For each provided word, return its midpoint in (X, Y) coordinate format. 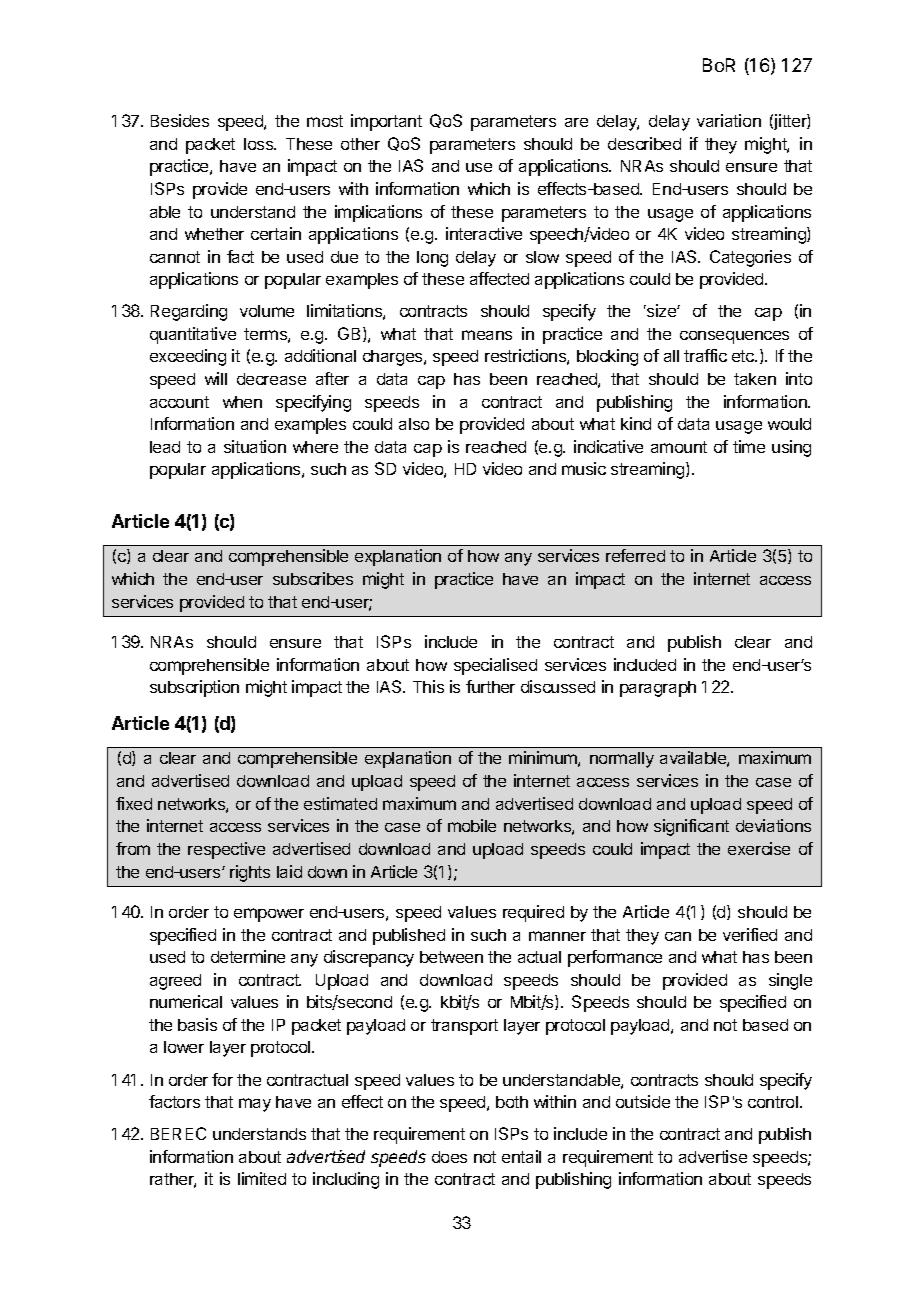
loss (259, 144)
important (386, 122)
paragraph (658, 689)
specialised (495, 666)
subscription (194, 688)
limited (262, 1178)
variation (729, 120)
